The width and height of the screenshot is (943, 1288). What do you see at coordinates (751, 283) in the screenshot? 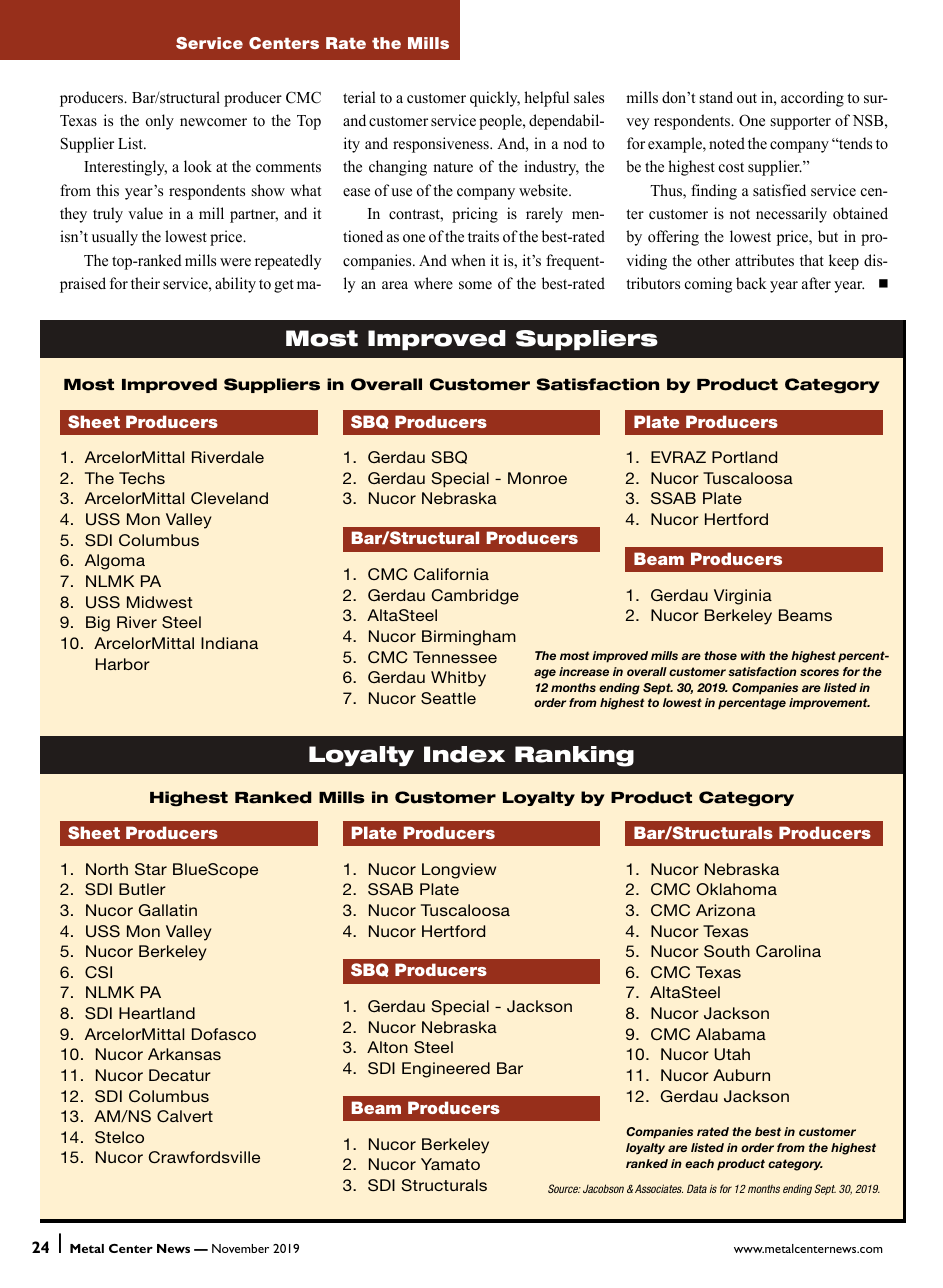
I see `back` at bounding box center [751, 283].
